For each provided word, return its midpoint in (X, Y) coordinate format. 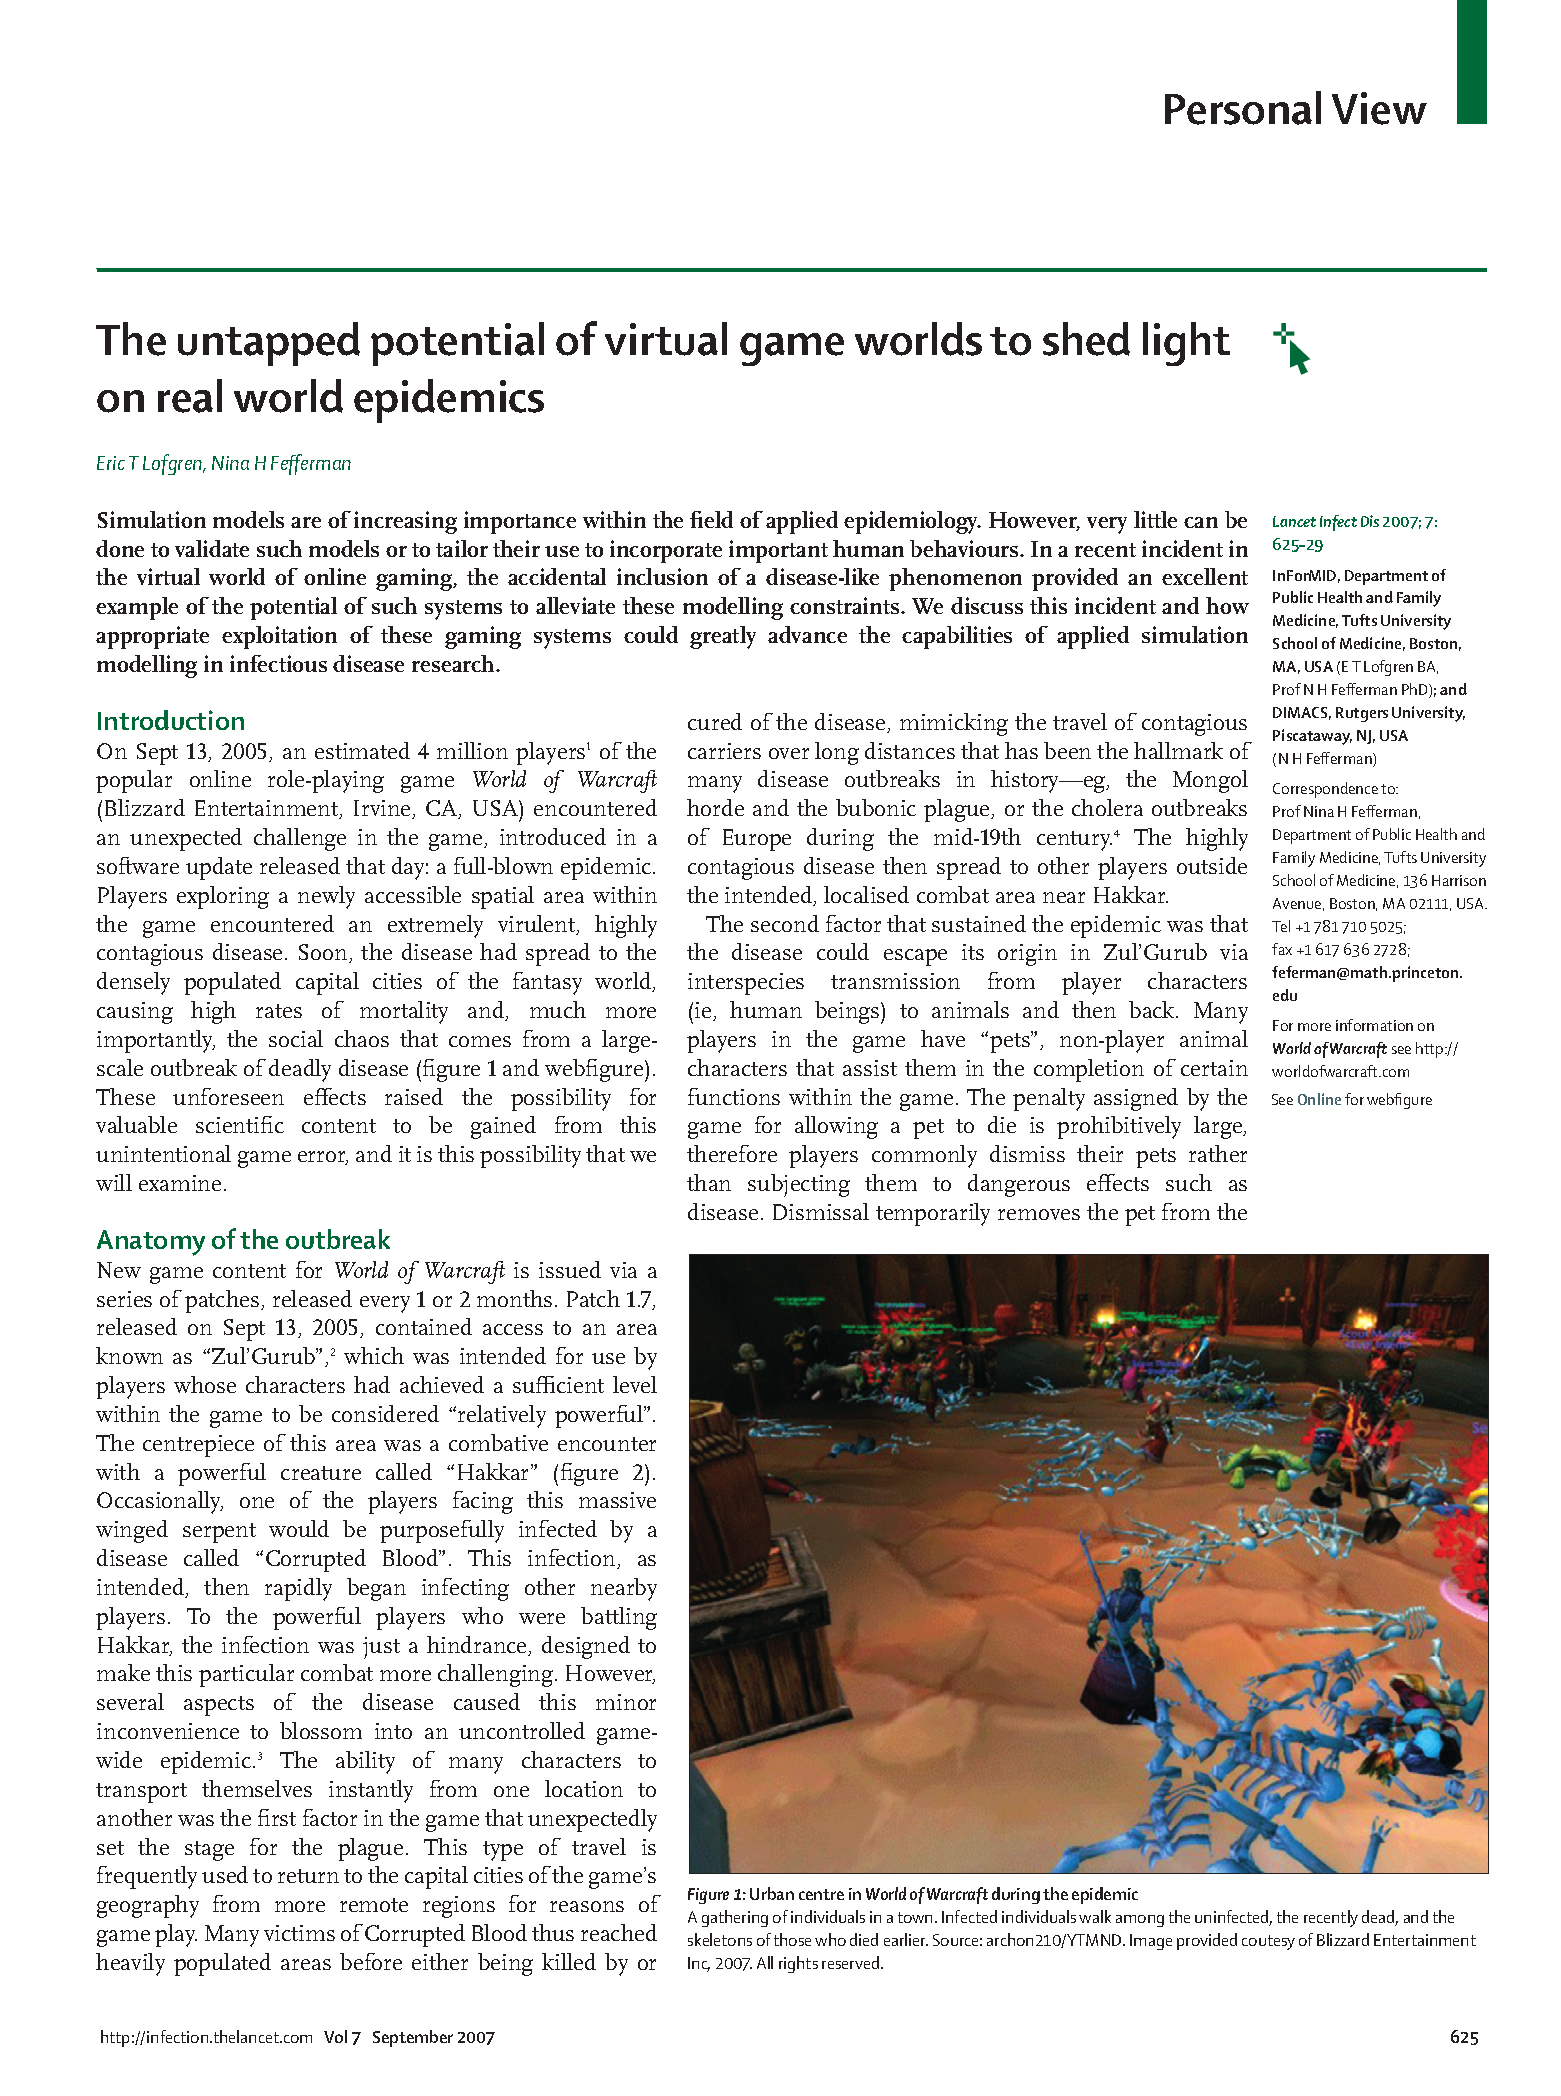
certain (1214, 1068)
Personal (1243, 108)
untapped (269, 344)
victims (299, 1933)
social (296, 1038)
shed (1086, 339)
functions (734, 1096)
